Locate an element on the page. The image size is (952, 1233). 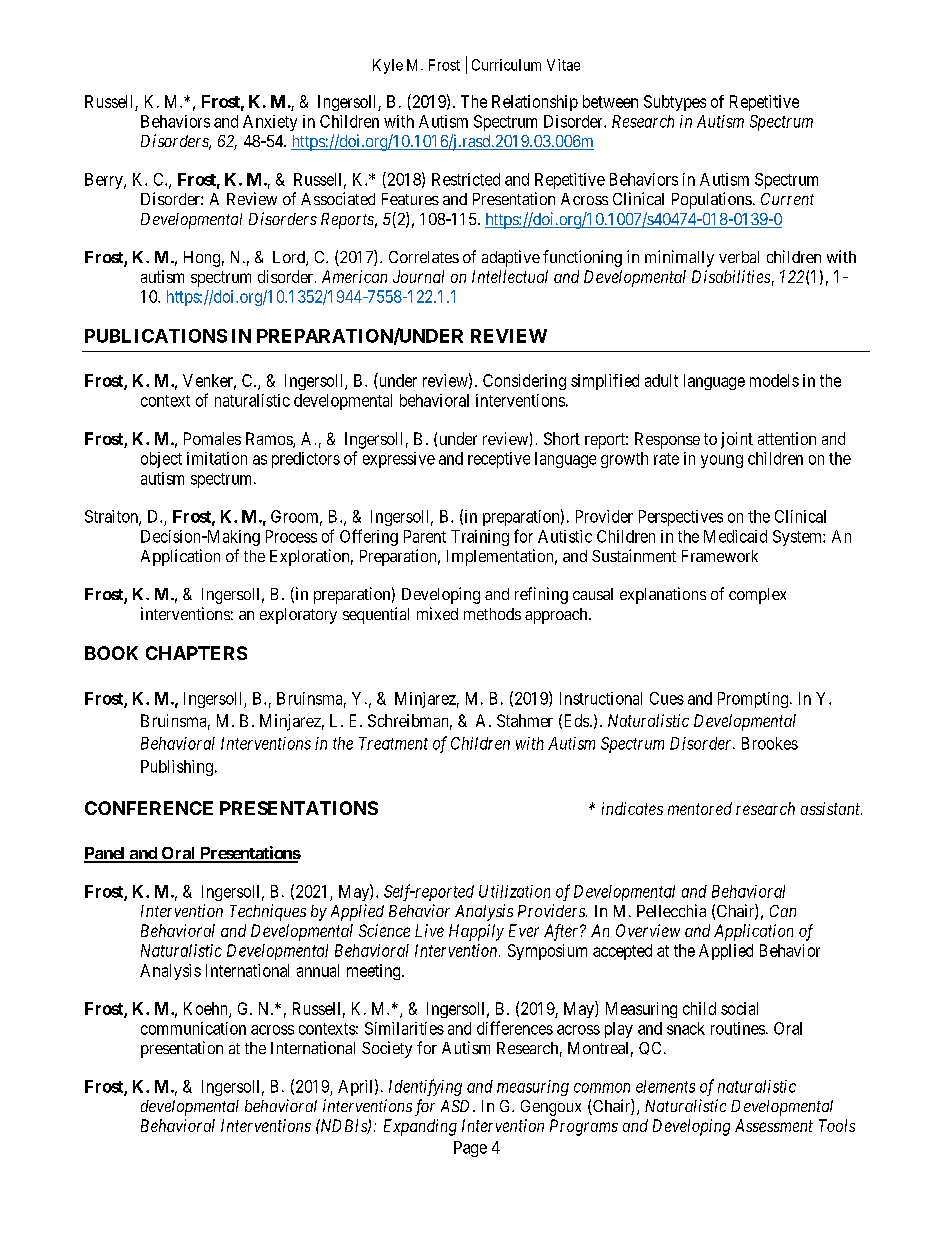
Treatment is located at coordinates (393, 743).
